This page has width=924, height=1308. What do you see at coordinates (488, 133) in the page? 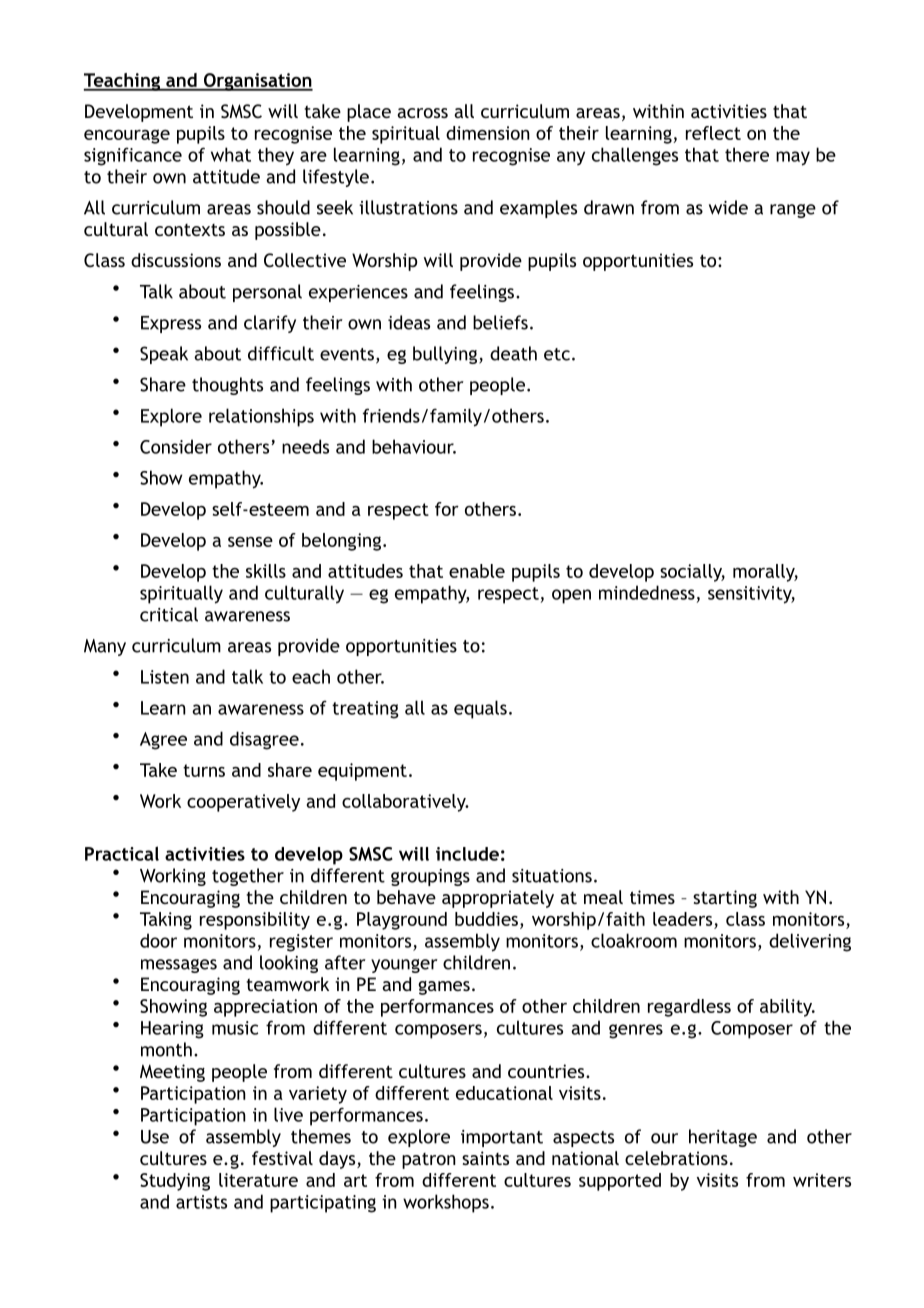
I see `dimension` at bounding box center [488, 133].
